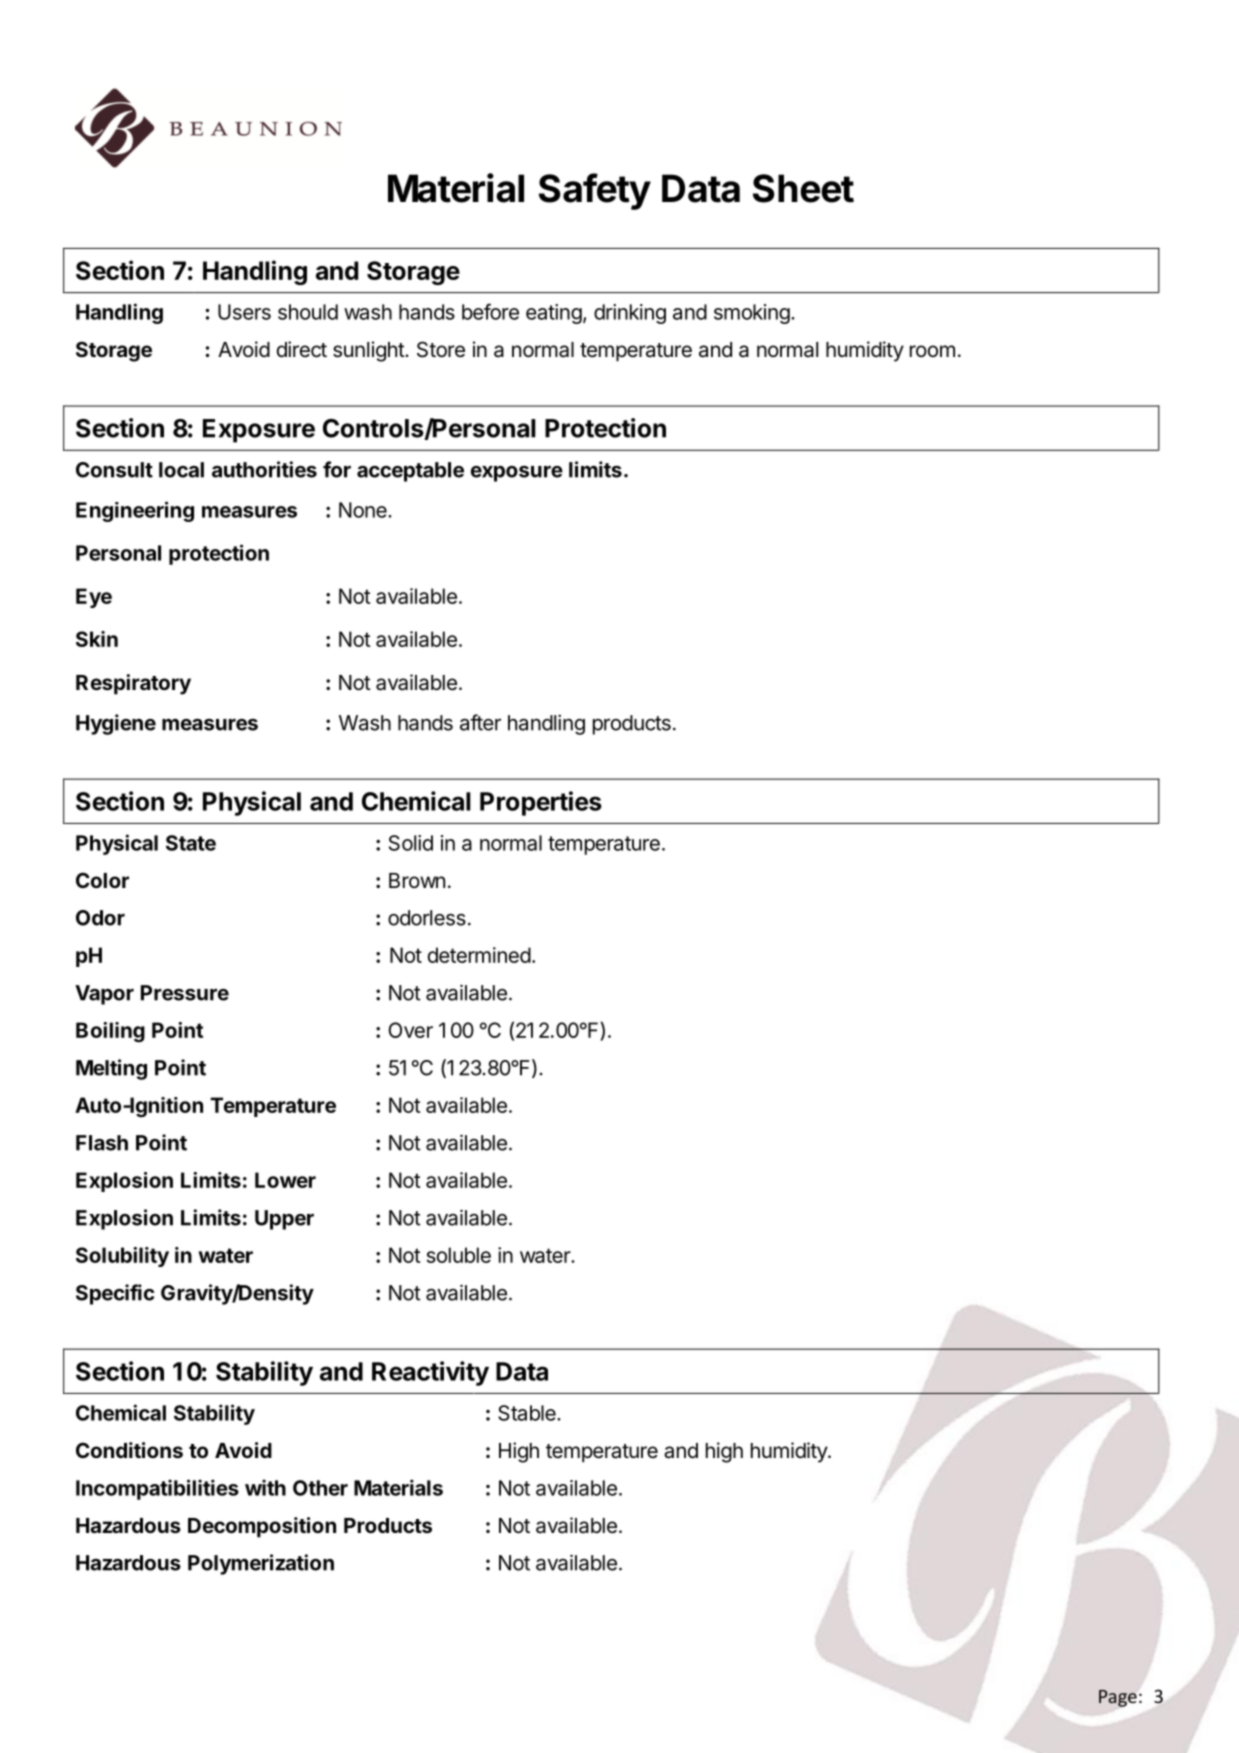 Image resolution: width=1239 pixels, height=1753 pixels. What do you see at coordinates (541, 803) in the page?
I see `Properties` at bounding box center [541, 803].
